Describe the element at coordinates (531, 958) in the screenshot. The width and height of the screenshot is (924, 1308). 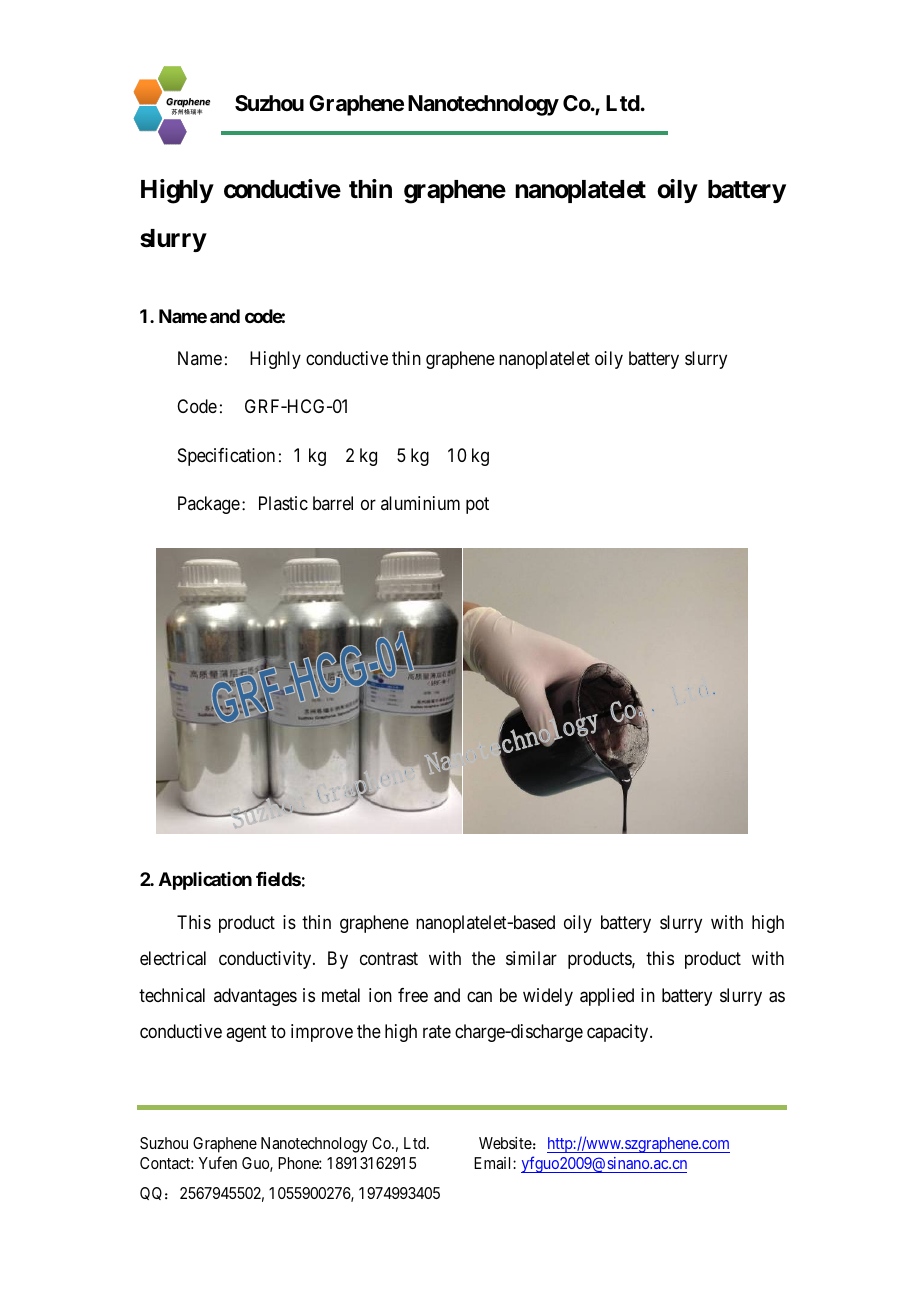
I see `similar` at that location.
